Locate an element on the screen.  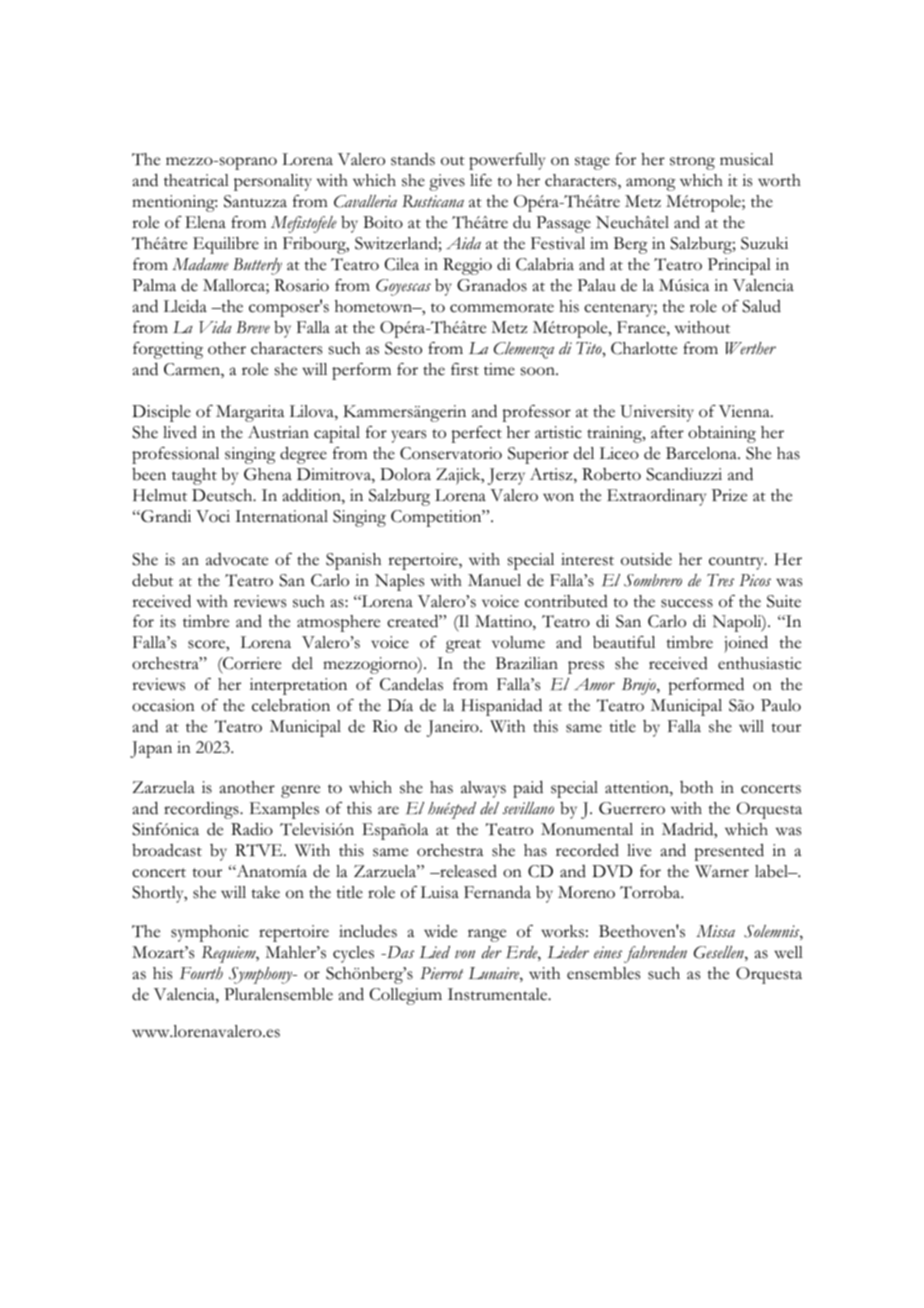
strong is located at coordinates (692, 163).
